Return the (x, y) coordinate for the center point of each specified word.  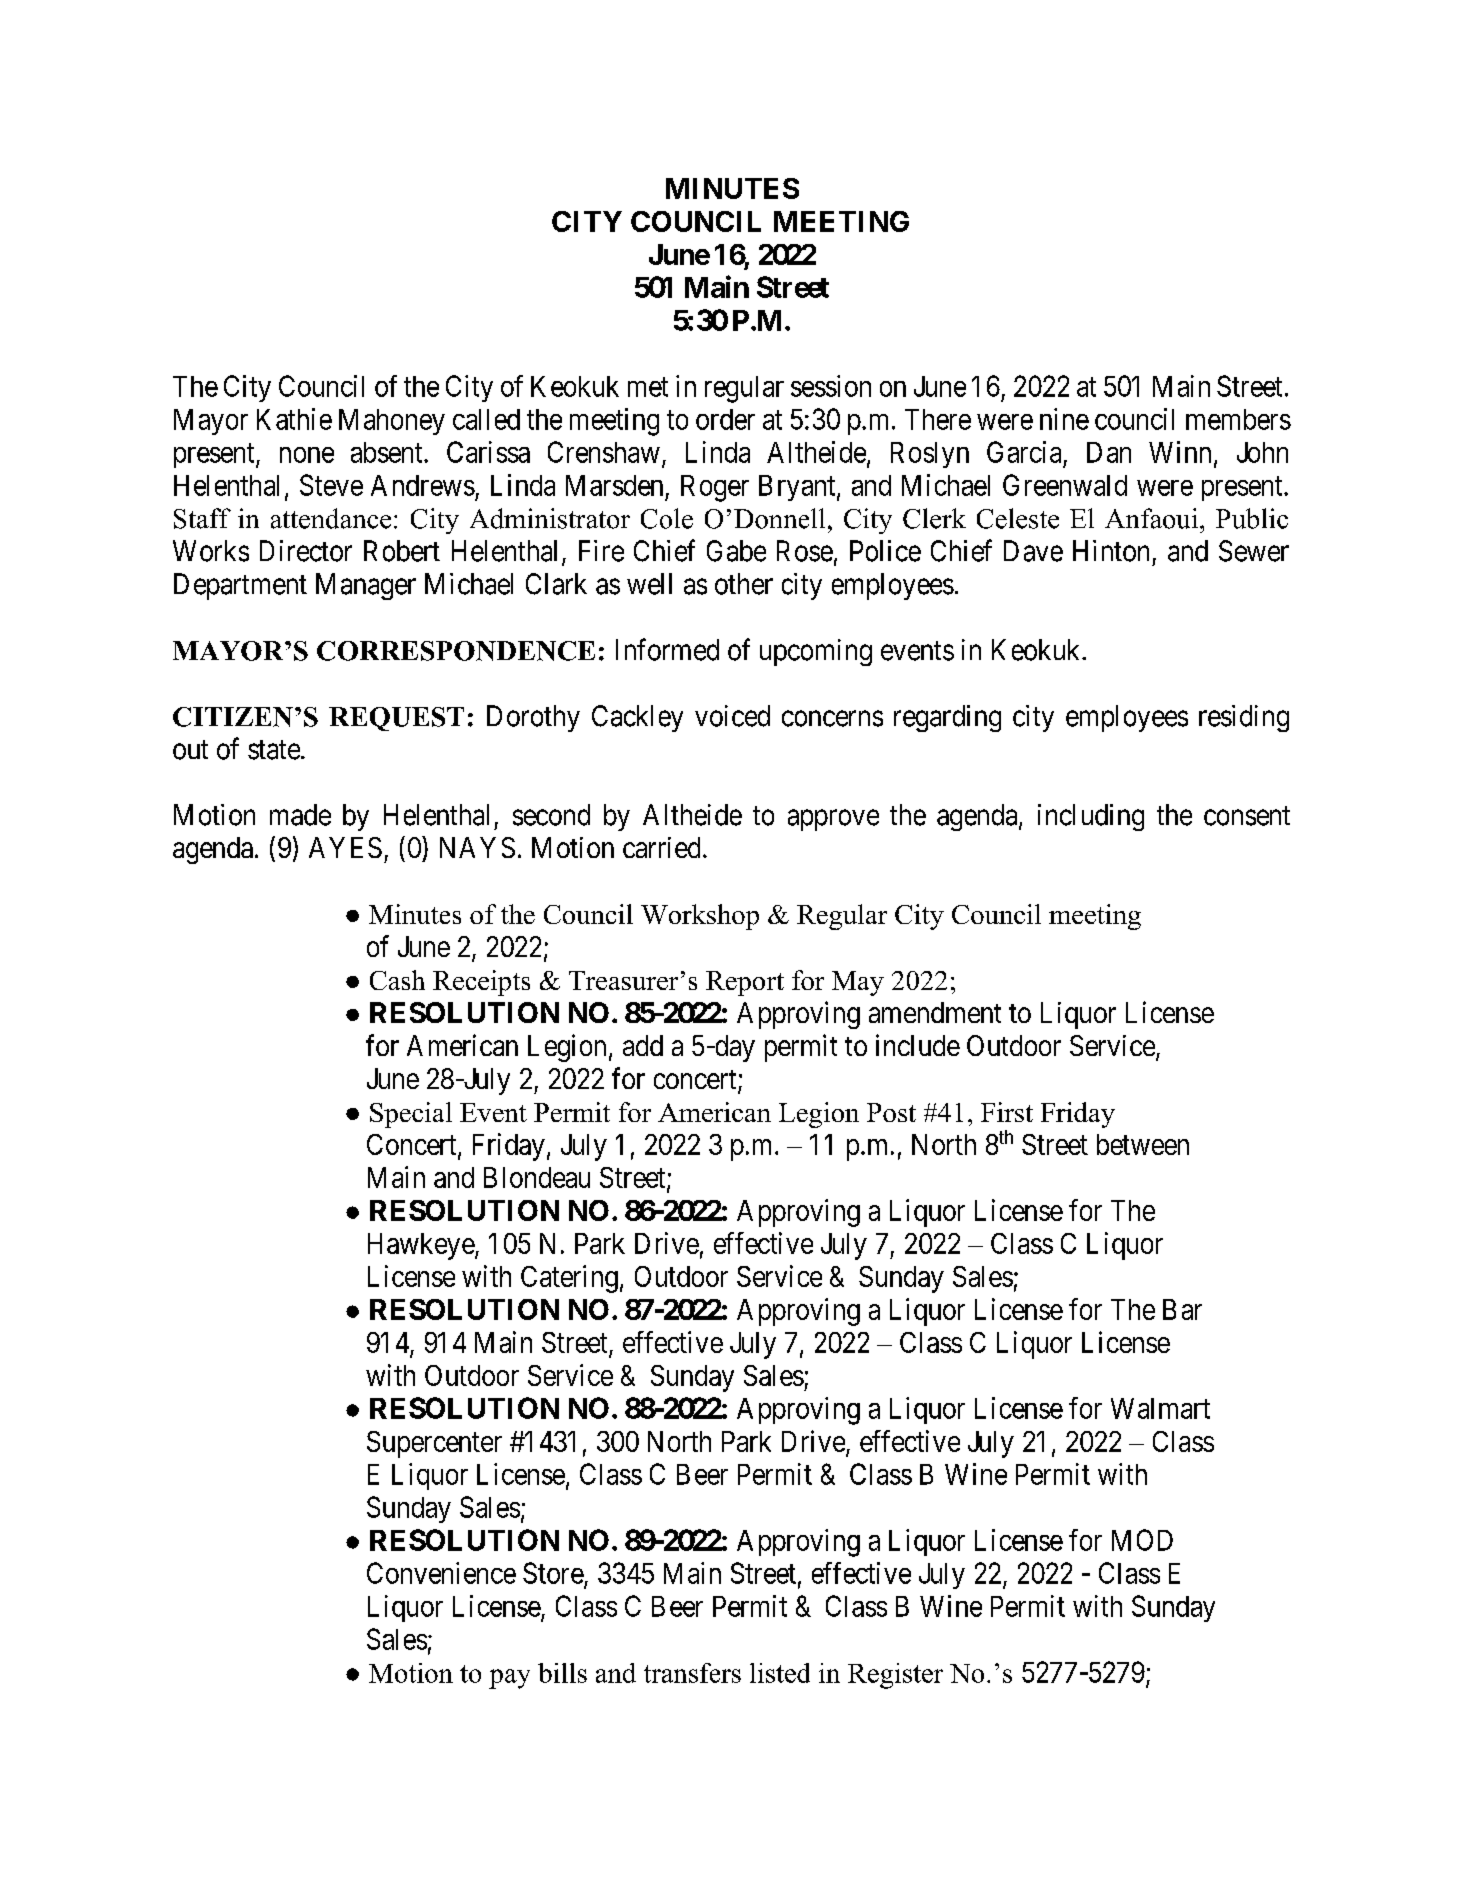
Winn (1180, 452)
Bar (1182, 1309)
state (274, 750)
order (725, 419)
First (1007, 1112)
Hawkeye (422, 1246)
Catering (569, 1279)
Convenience (441, 1573)
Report (745, 983)
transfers (692, 1673)
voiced (732, 716)
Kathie (294, 419)
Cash (397, 980)
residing (1244, 718)
